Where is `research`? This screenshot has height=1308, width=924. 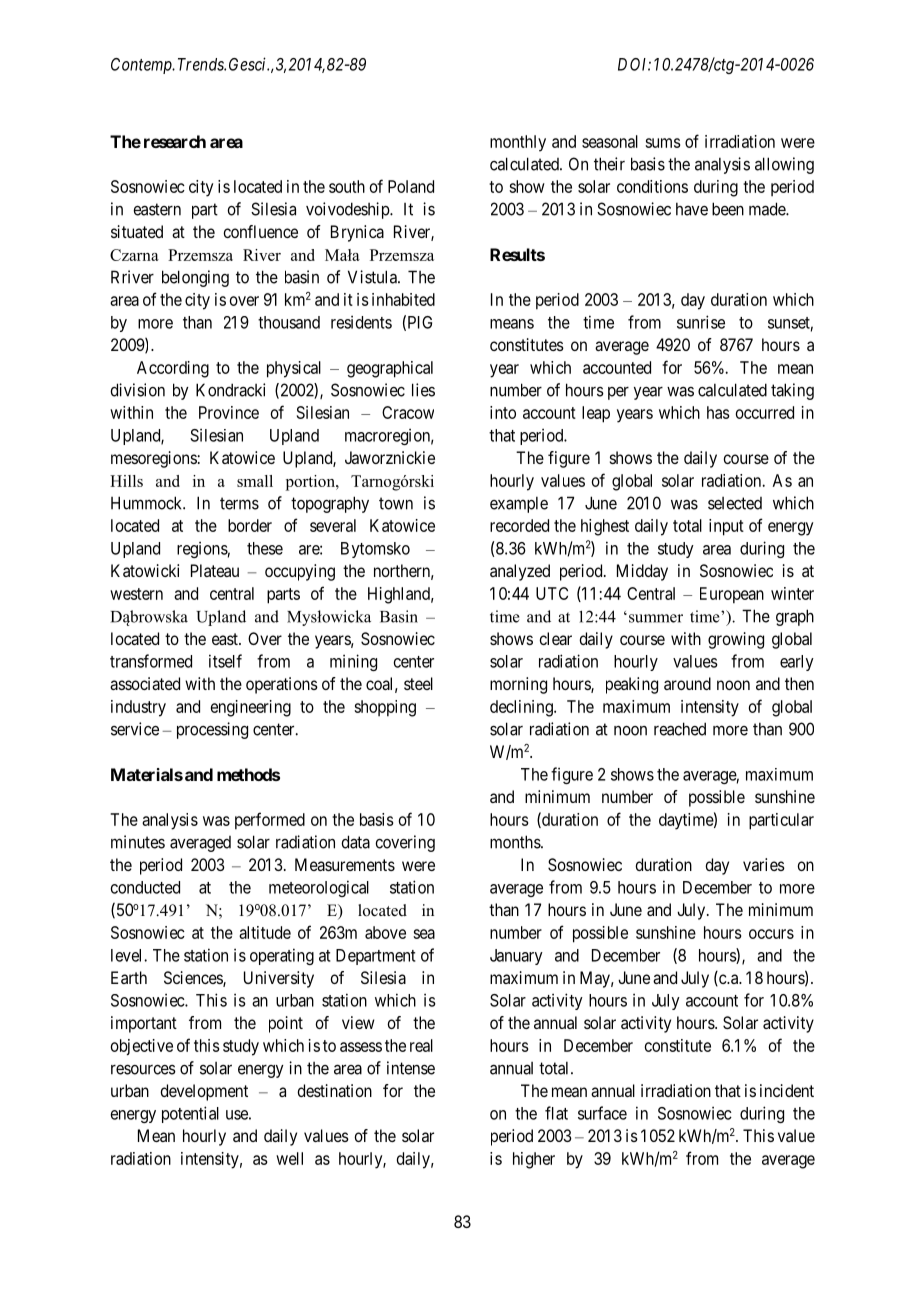
research is located at coordinates (175, 141).
